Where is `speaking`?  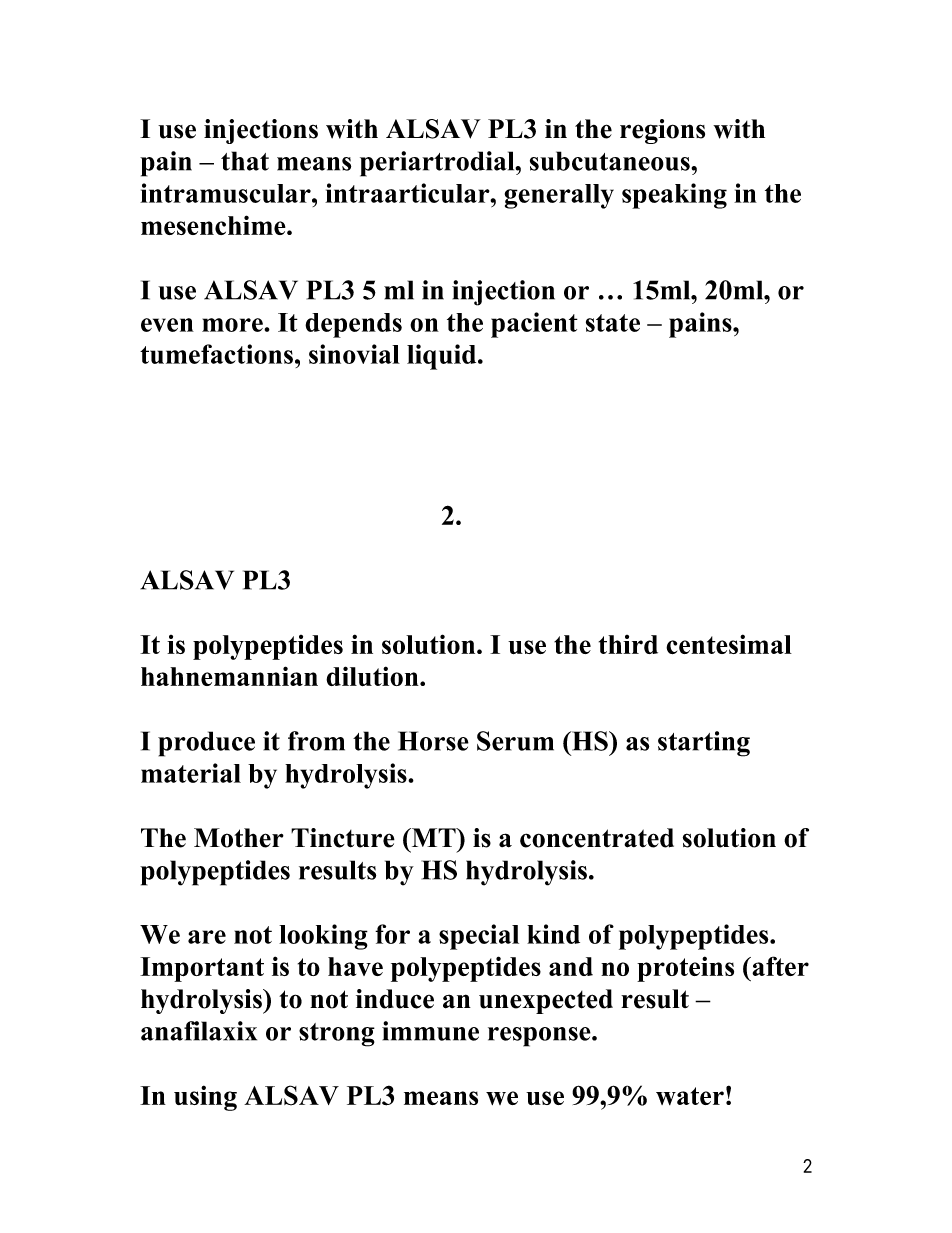 speaking is located at coordinates (674, 196).
